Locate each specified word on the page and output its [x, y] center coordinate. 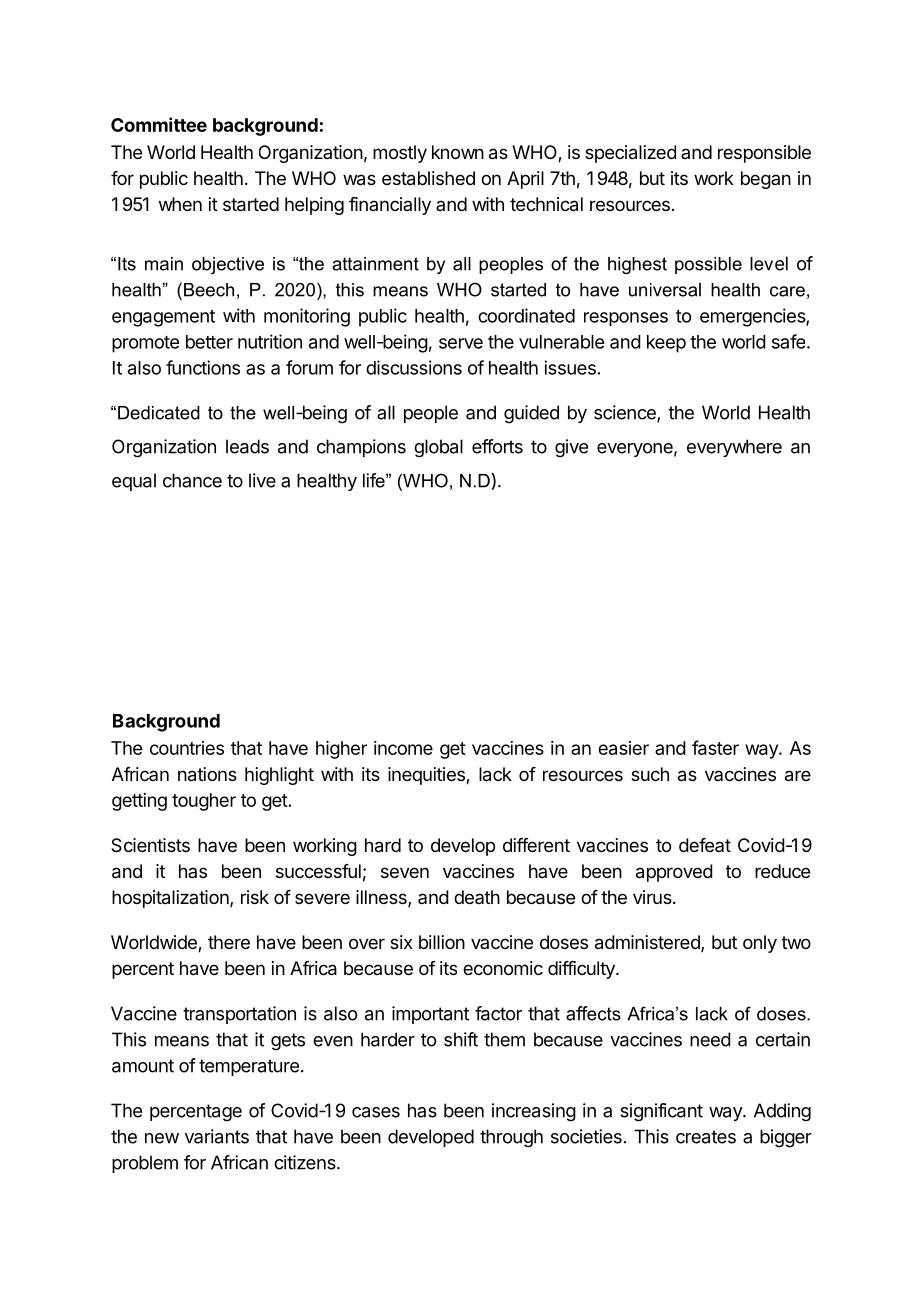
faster [715, 747]
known [458, 152]
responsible [764, 154]
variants [217, 1136]
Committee [159, 124]
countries [187, 748]
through [511, 1138]
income [403, 748]
